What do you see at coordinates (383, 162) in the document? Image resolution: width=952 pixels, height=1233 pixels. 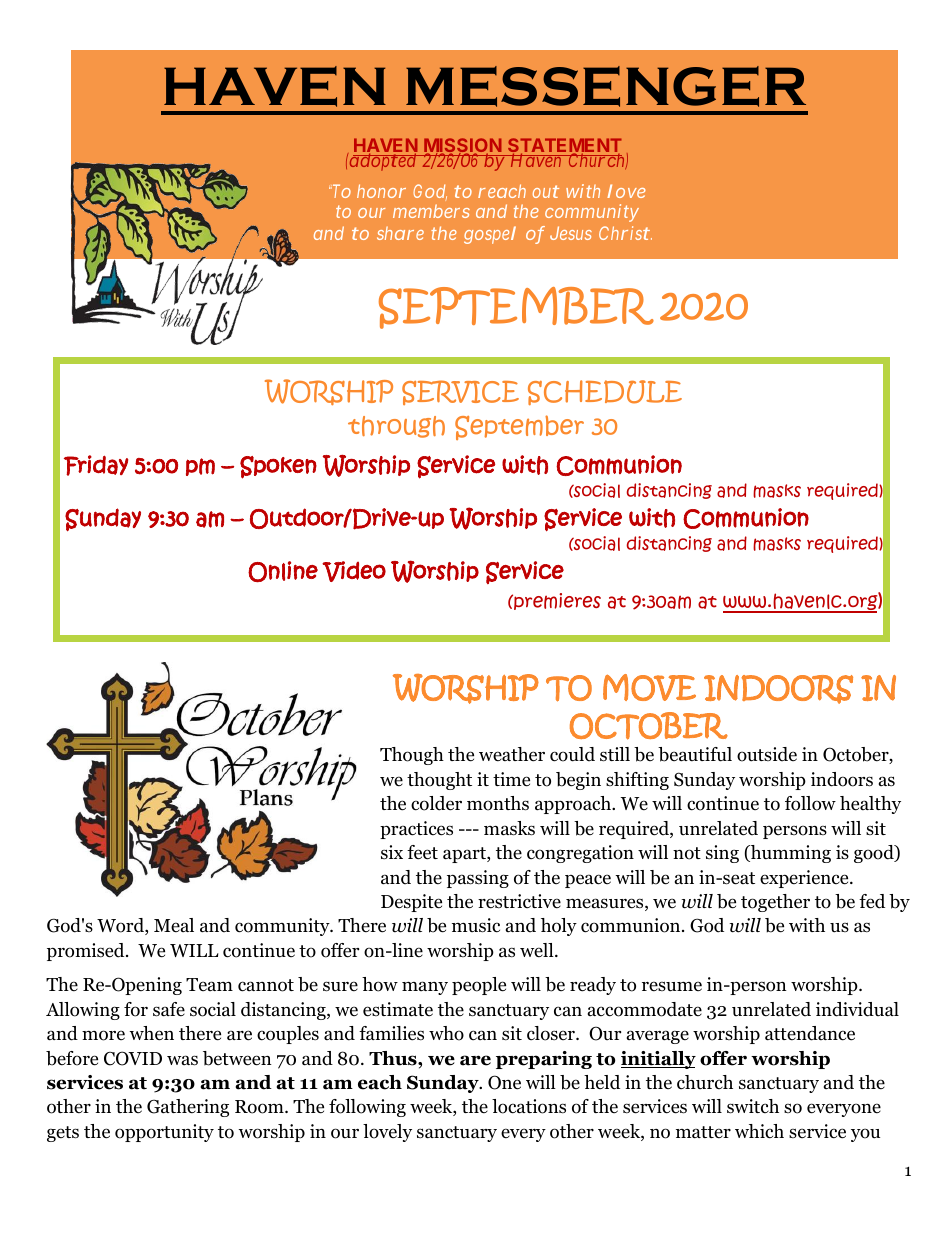 I see `adopted` at bounding box center [383, 162].
